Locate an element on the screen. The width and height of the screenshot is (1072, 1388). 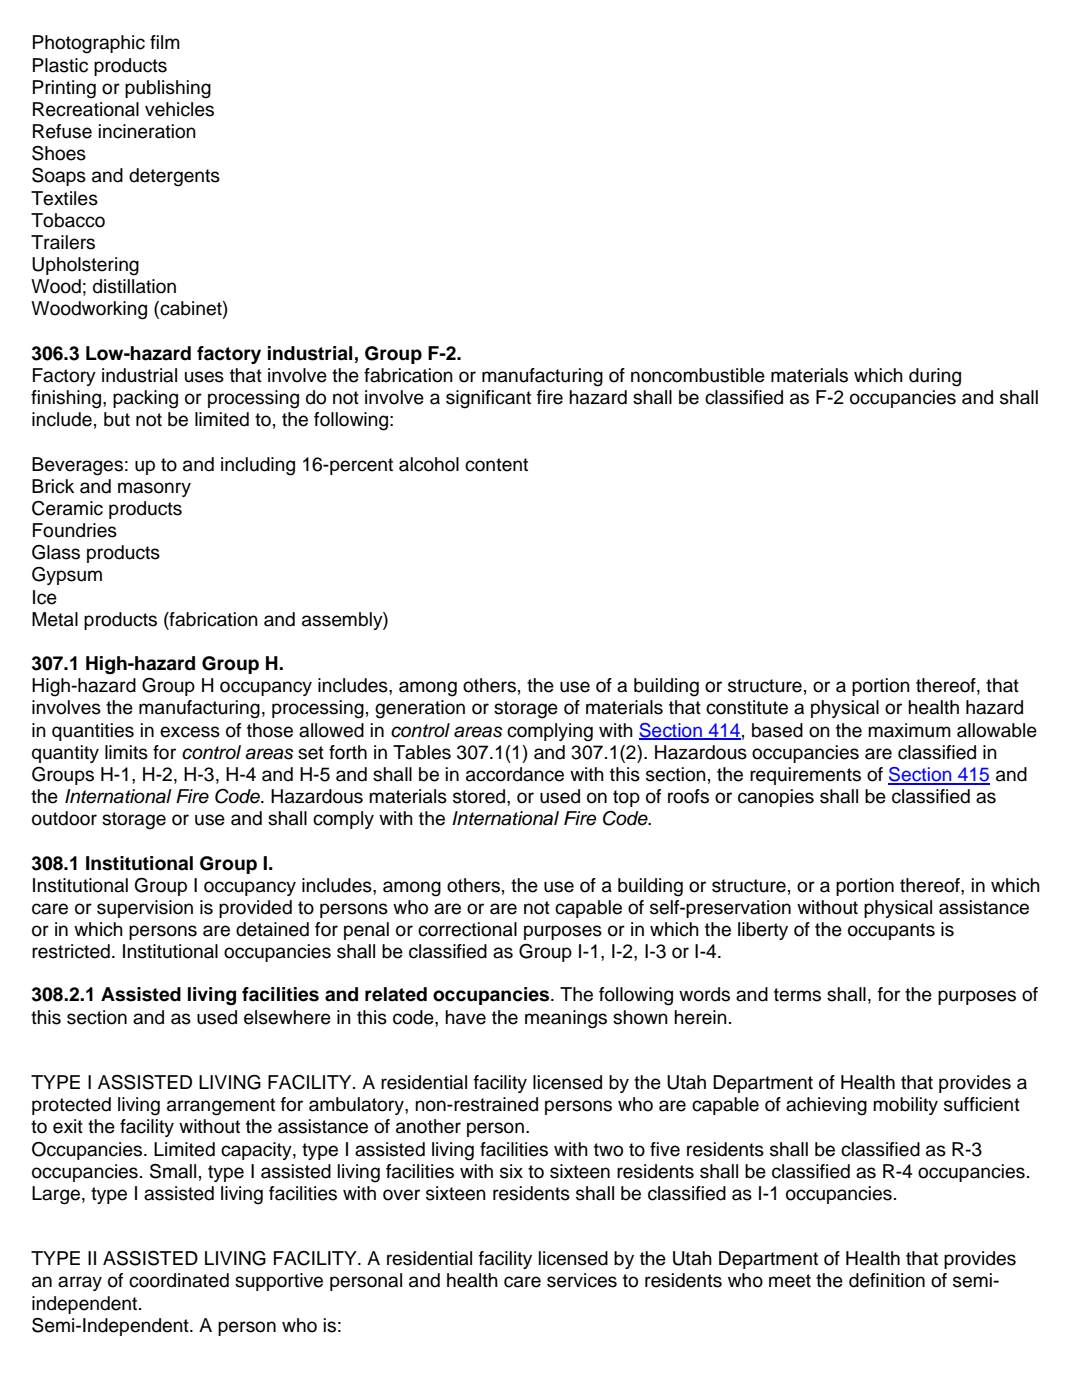
correctional is located at coordinates (467, 929).
